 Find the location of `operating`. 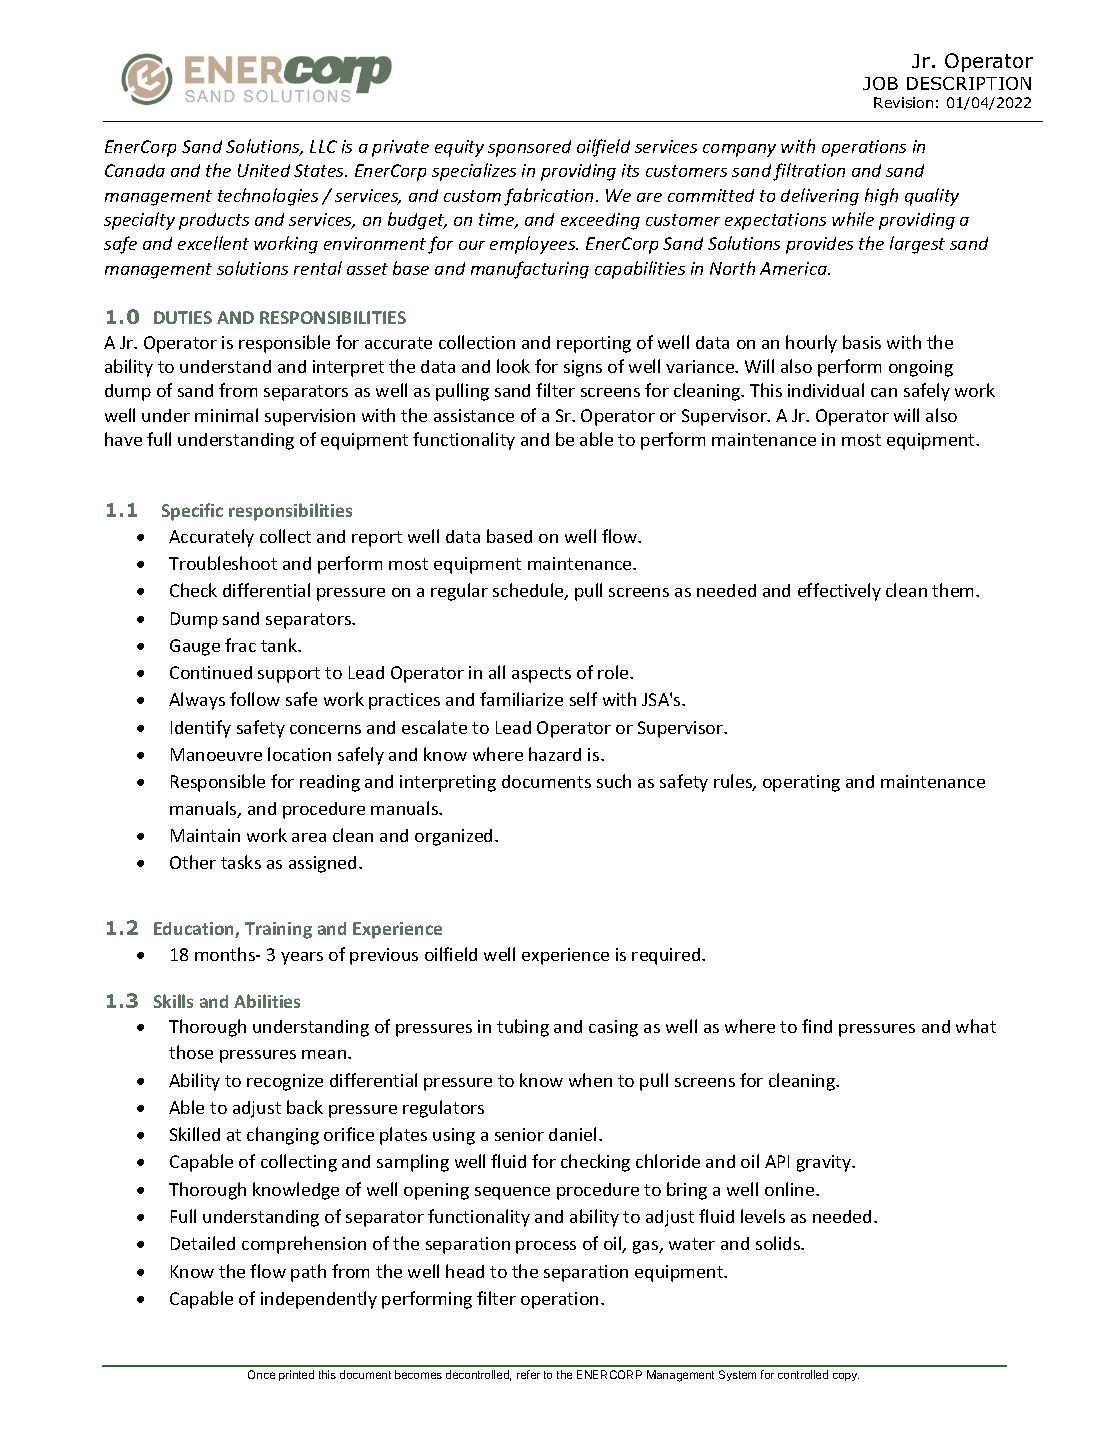

operating is located at coordinates (801, 783).
